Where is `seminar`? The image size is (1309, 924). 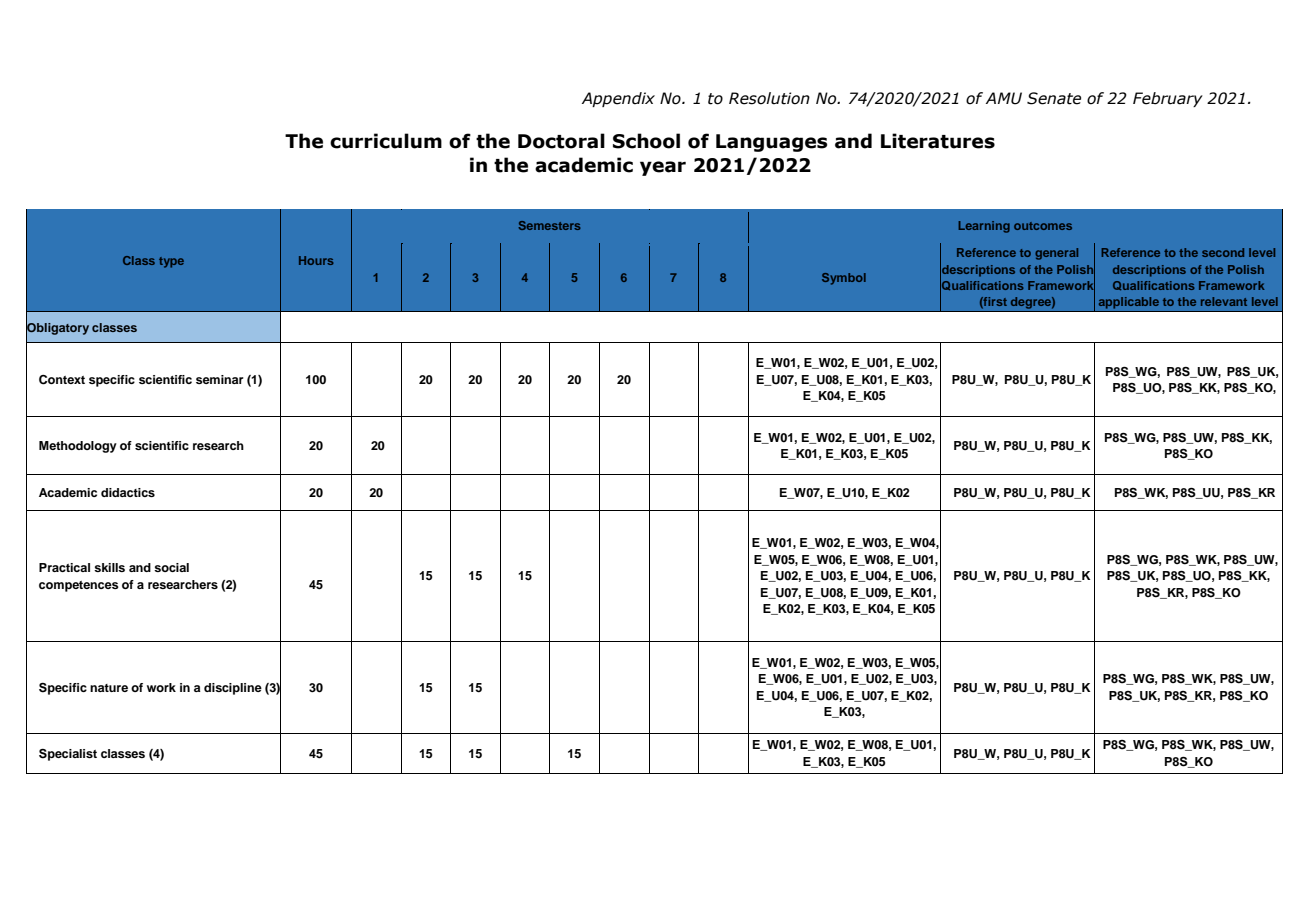
seminar is located at coordinates (220, 379).
